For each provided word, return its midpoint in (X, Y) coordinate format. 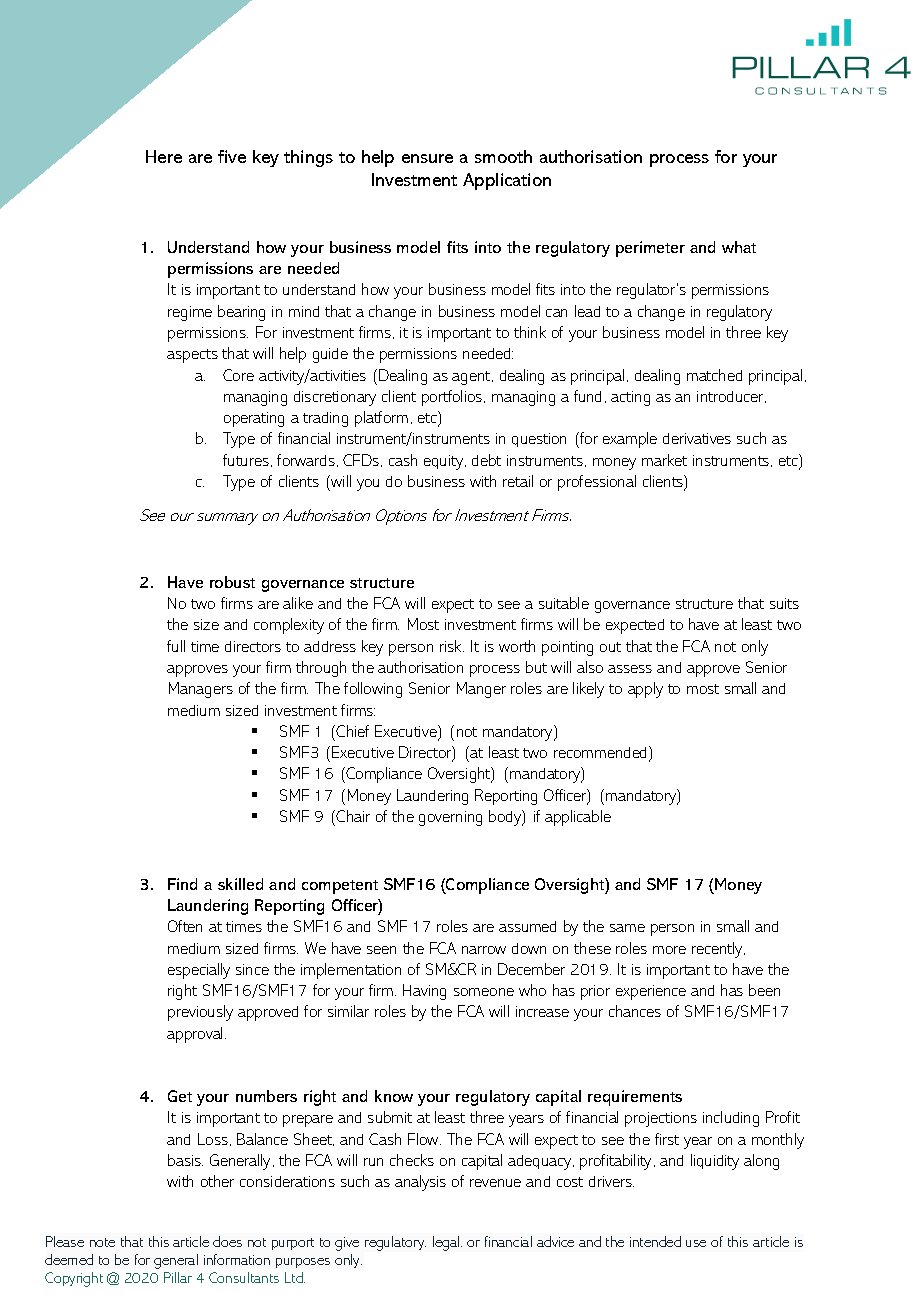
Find (182, 884)
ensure (427, 158)
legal (446, 1243)
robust (232, 582)
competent (340, 887)
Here (164, 156)
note (102, 1242)
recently (718, 950)
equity (445, 462)
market (664, 460)
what (739, 247)
